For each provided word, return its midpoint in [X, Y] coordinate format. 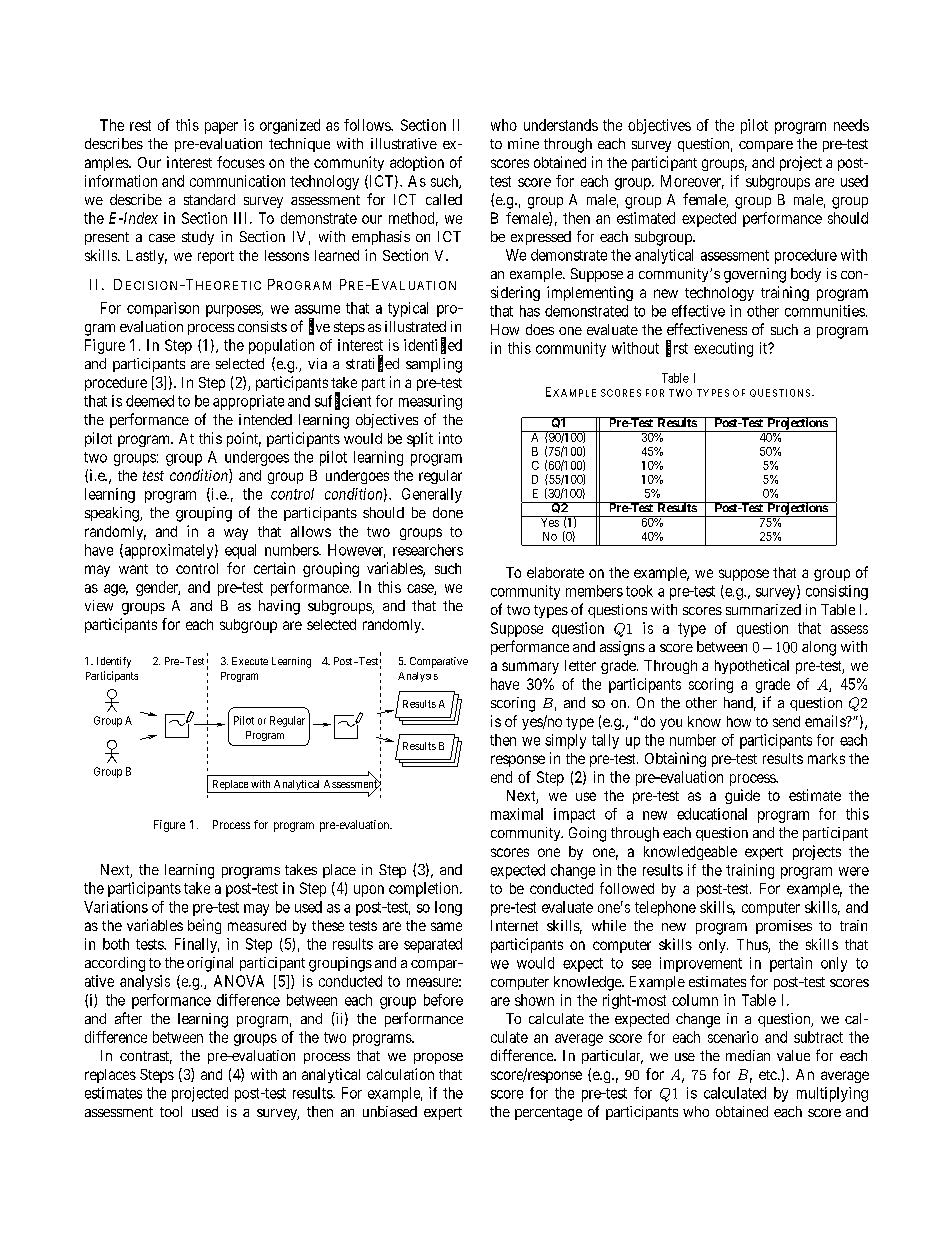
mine [523, 143]
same [446, 926]
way [236, 534]
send [786, 721]
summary [530, 668]
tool [171, 1111]
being [204, 926]
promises [784, 927]
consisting [837, 592]
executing [723, 349]
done [448, 512]
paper [221, 128]
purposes [234, 311]
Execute [250, 661]
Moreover [692, 182]
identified [433, 345]
